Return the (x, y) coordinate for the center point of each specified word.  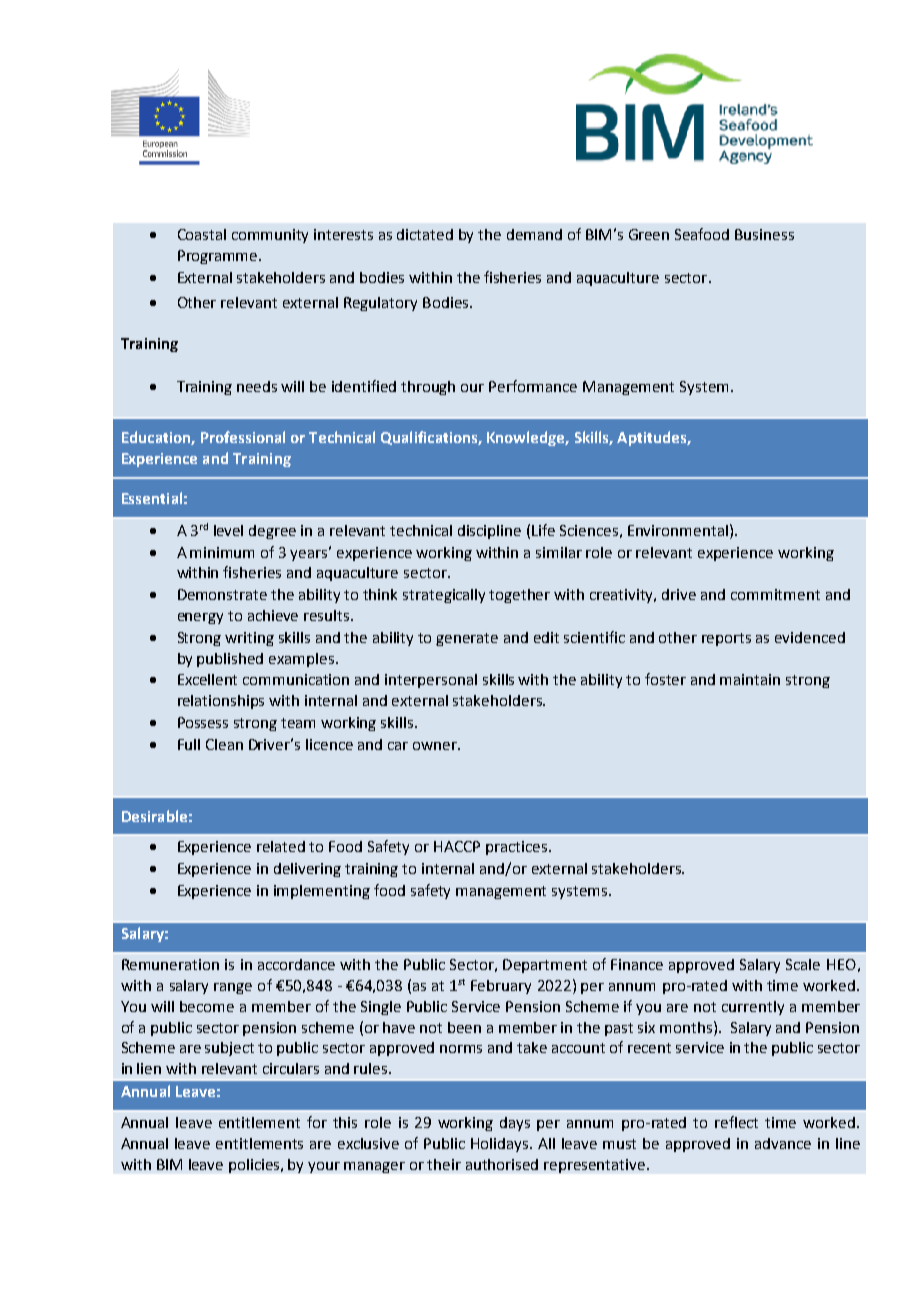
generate (467, 639)
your (324, 1167)
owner (436, 746)
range (233, 988)
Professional (243, 437)
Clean (224, 744)
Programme (219, 257)
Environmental (678, 530)
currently (753, 1008)
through (428, 388)
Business (764, 234)
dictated (425, 234)
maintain (750, 679)
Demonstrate (222, 594)
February (501, 987)
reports (726, 639)
